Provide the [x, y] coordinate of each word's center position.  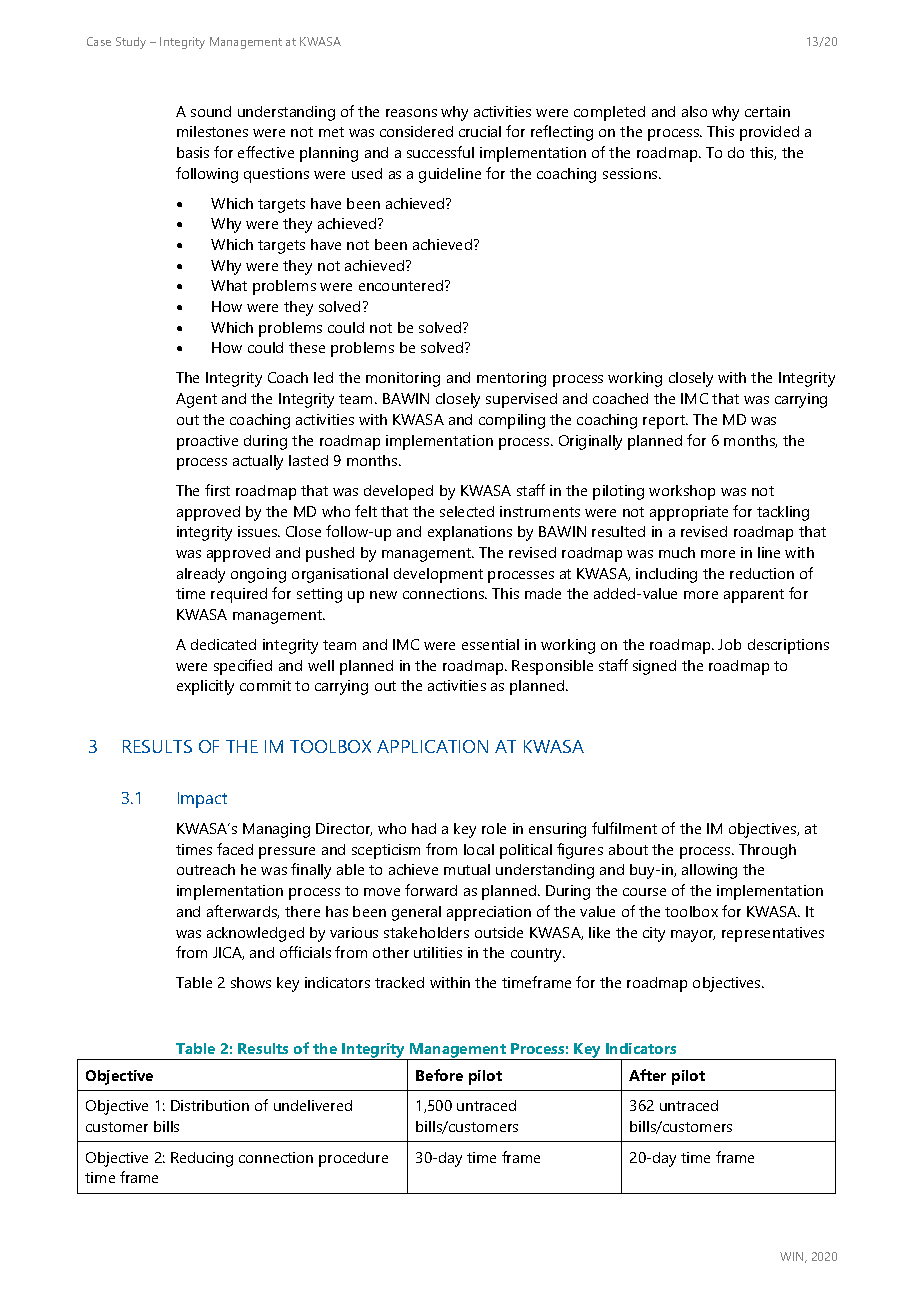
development [438, 575]
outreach [206, 869]
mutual [467, 869]
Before [439, 1075]
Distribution [210, 1105]
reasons [411, 113]
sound [211, 111]
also [694, 111]
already [201, 575]
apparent [754, 596]
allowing [709, 871]
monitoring [403, 379]
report [665, 422]
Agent [196, 400]
